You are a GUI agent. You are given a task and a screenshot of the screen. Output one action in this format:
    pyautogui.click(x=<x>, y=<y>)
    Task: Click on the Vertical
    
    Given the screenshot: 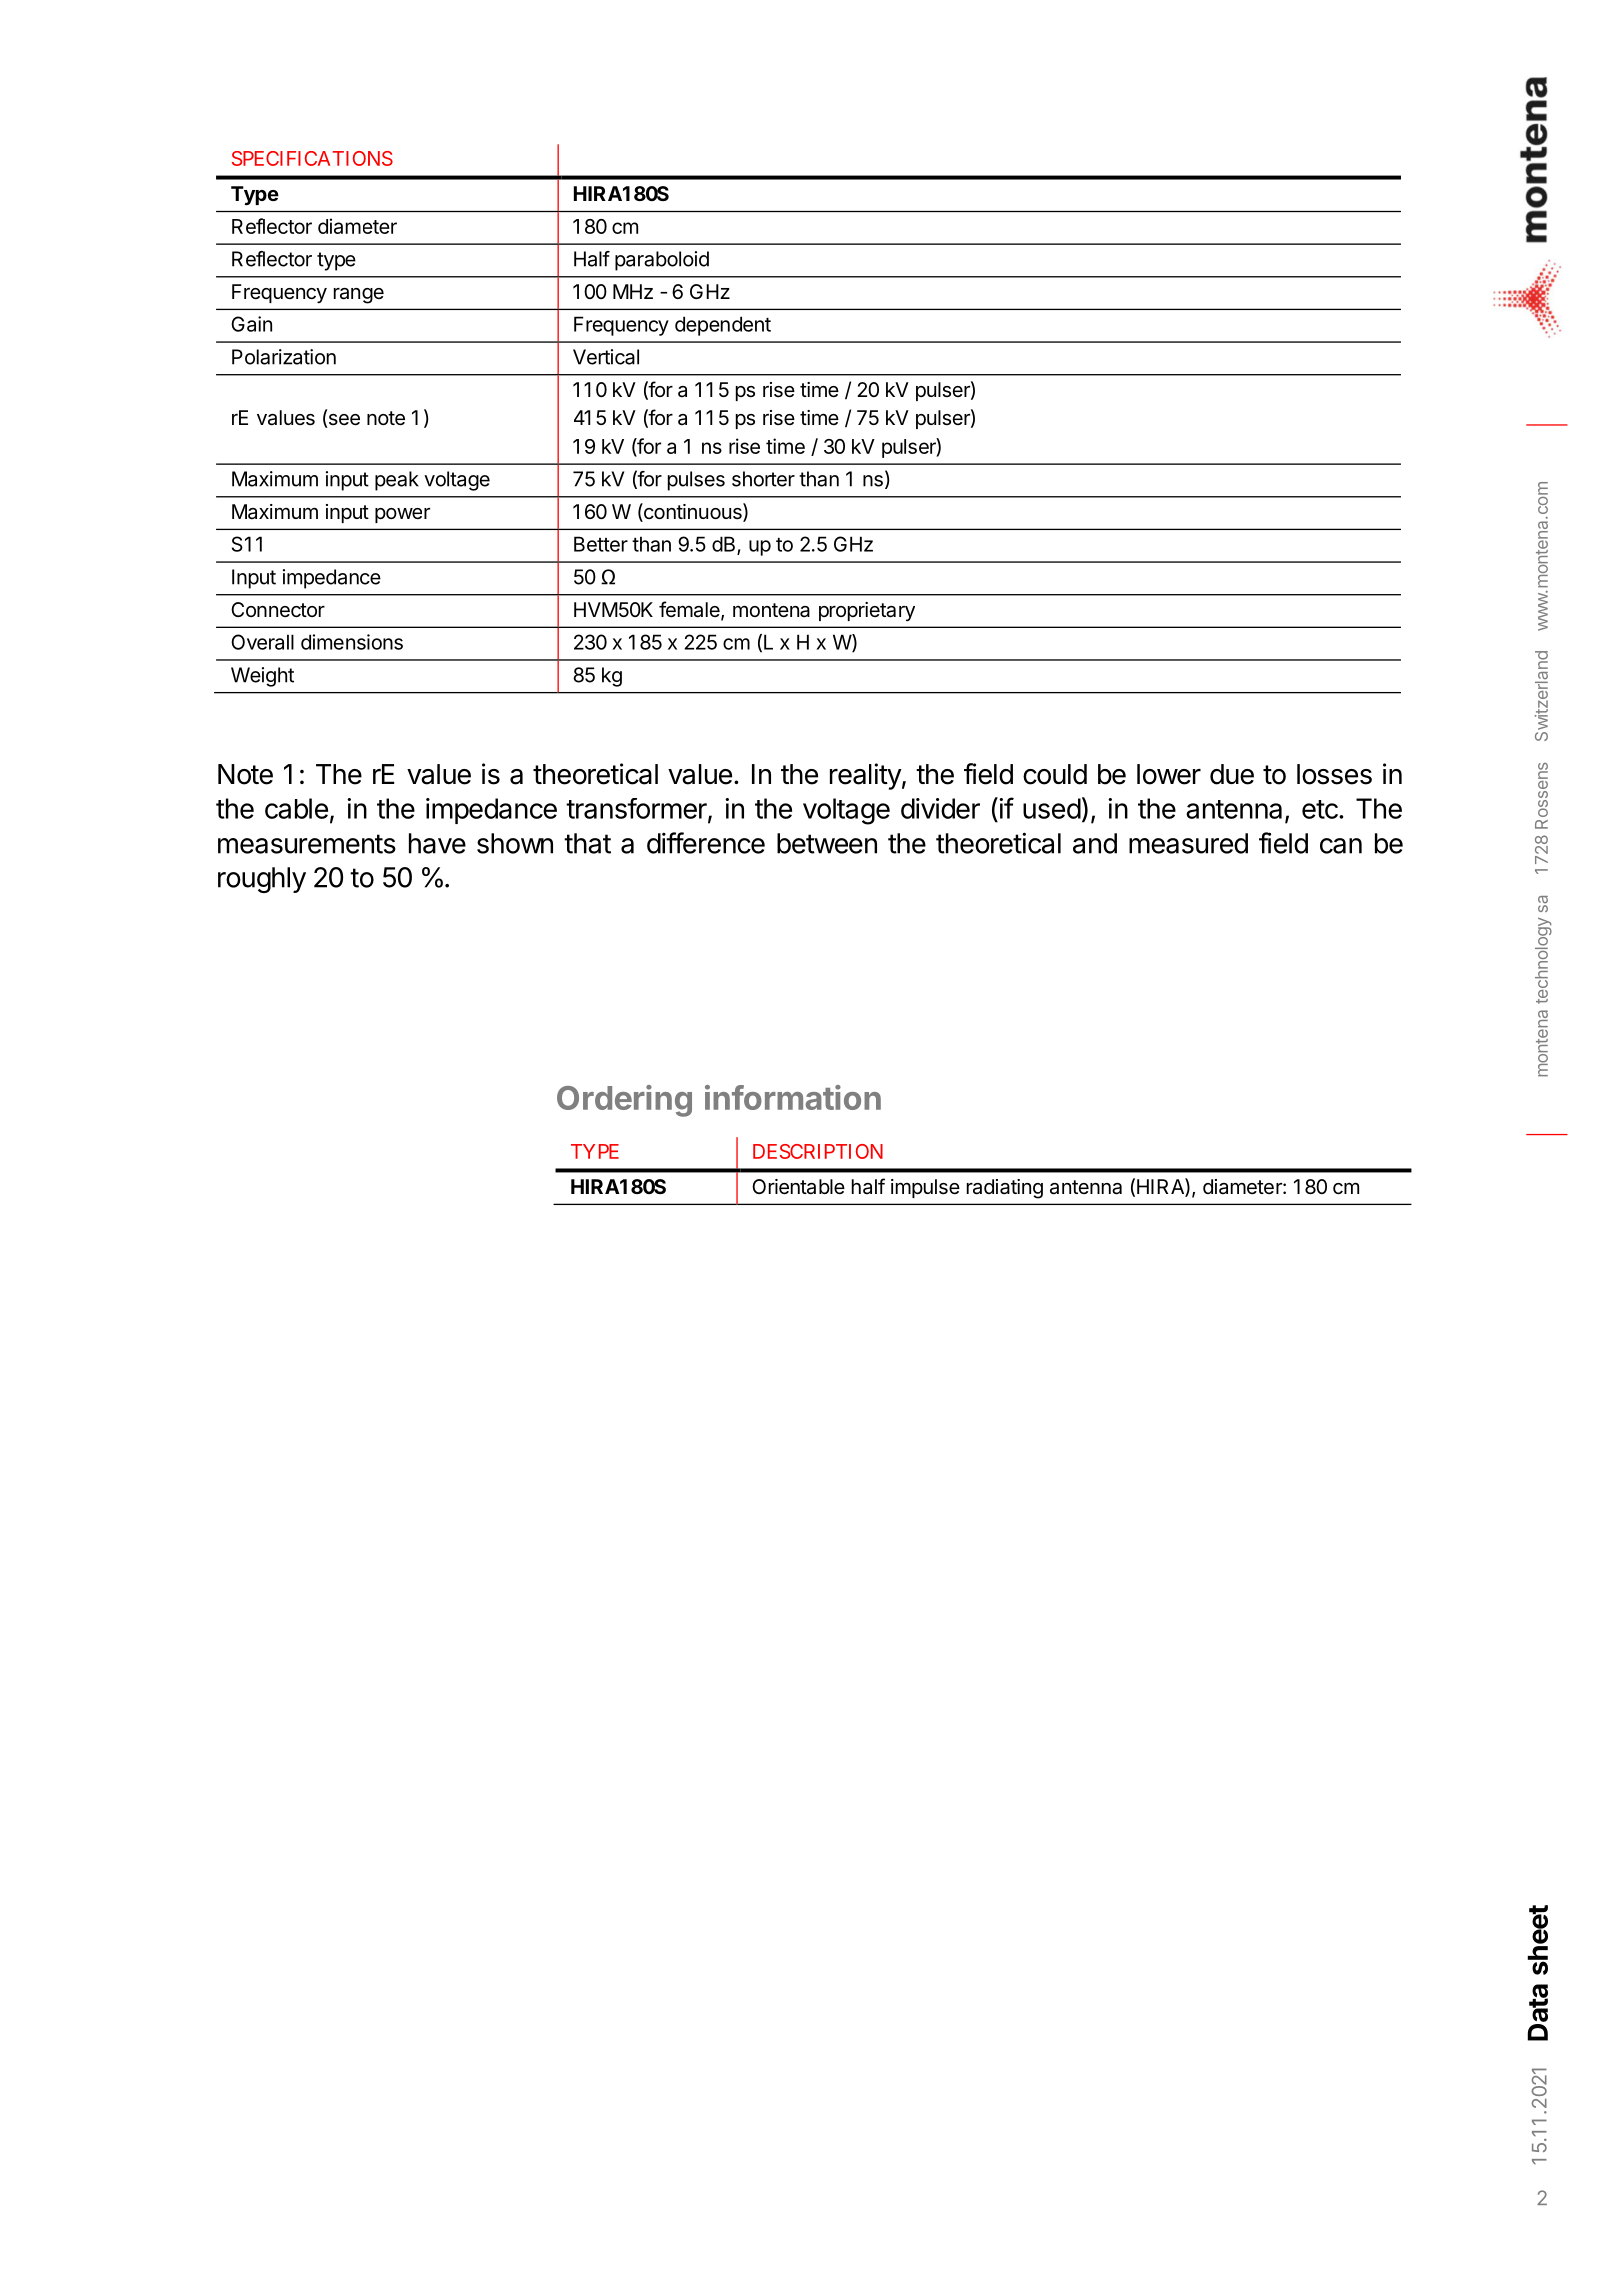 What is the action you would take?
    pyautogui.click(x=606, y=357)
